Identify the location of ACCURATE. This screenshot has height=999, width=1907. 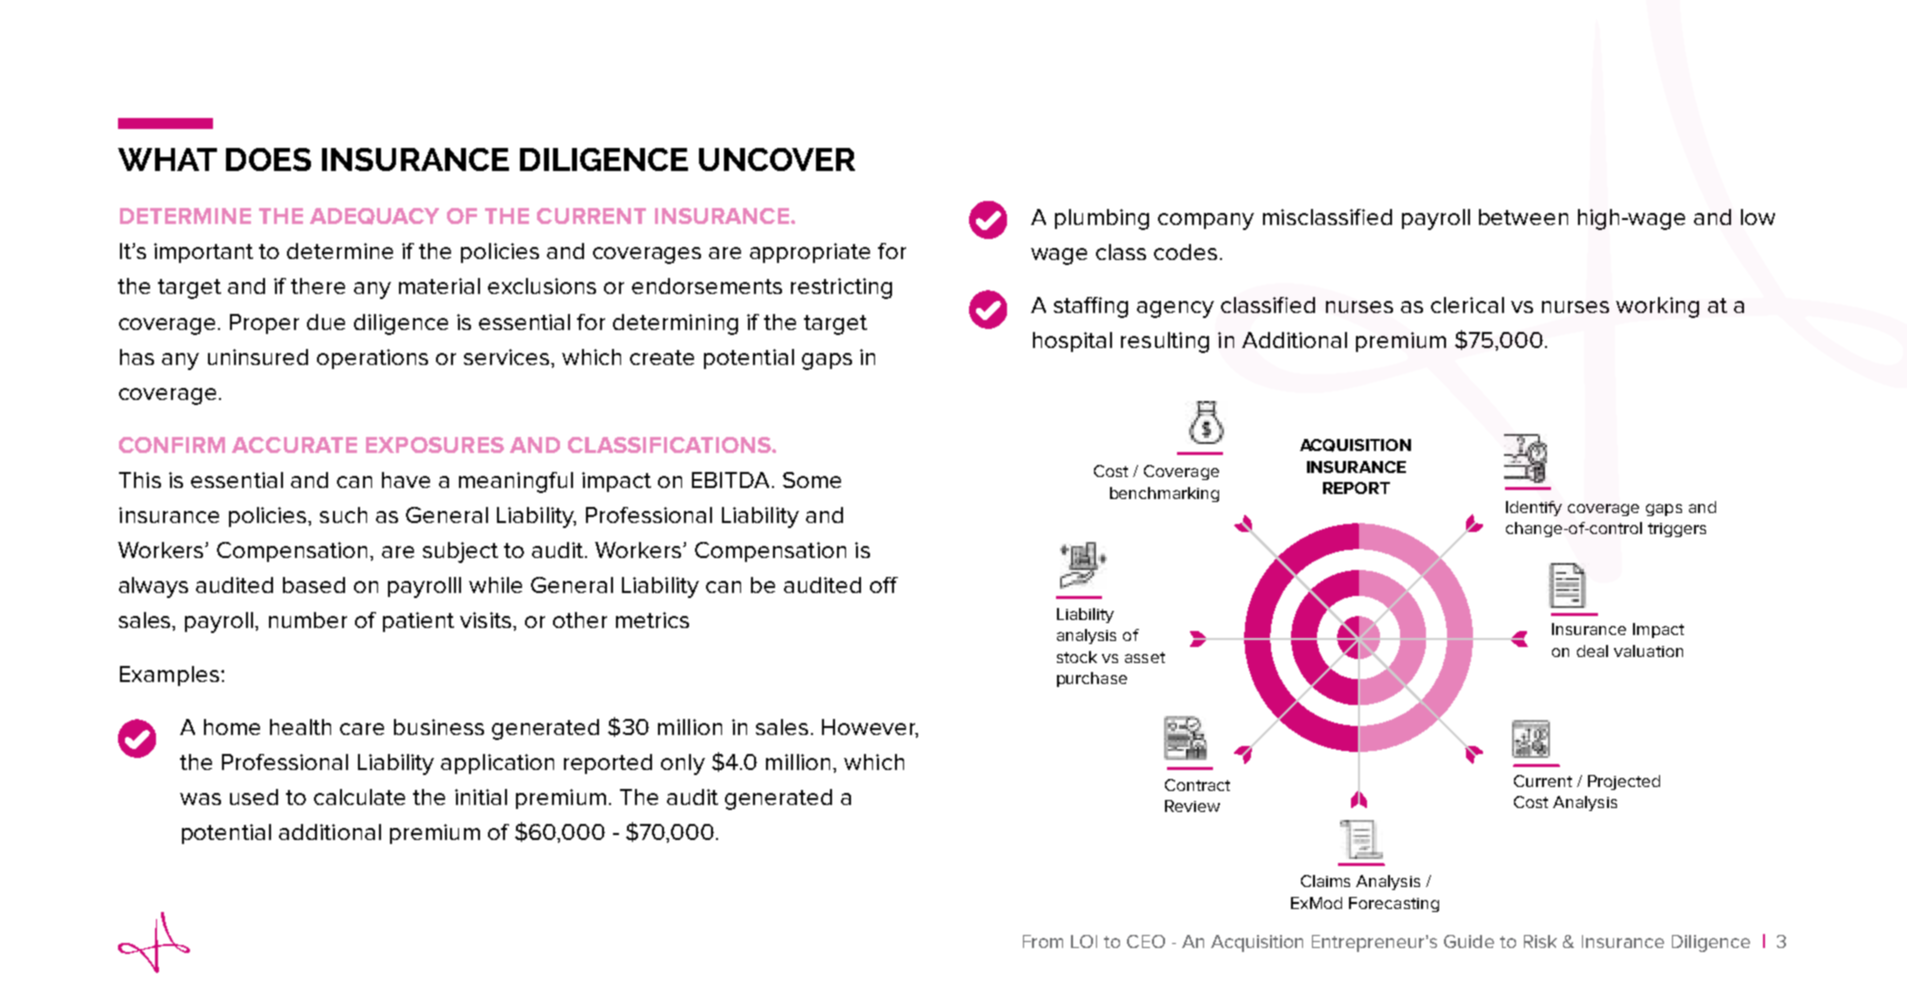
(294, 445).
